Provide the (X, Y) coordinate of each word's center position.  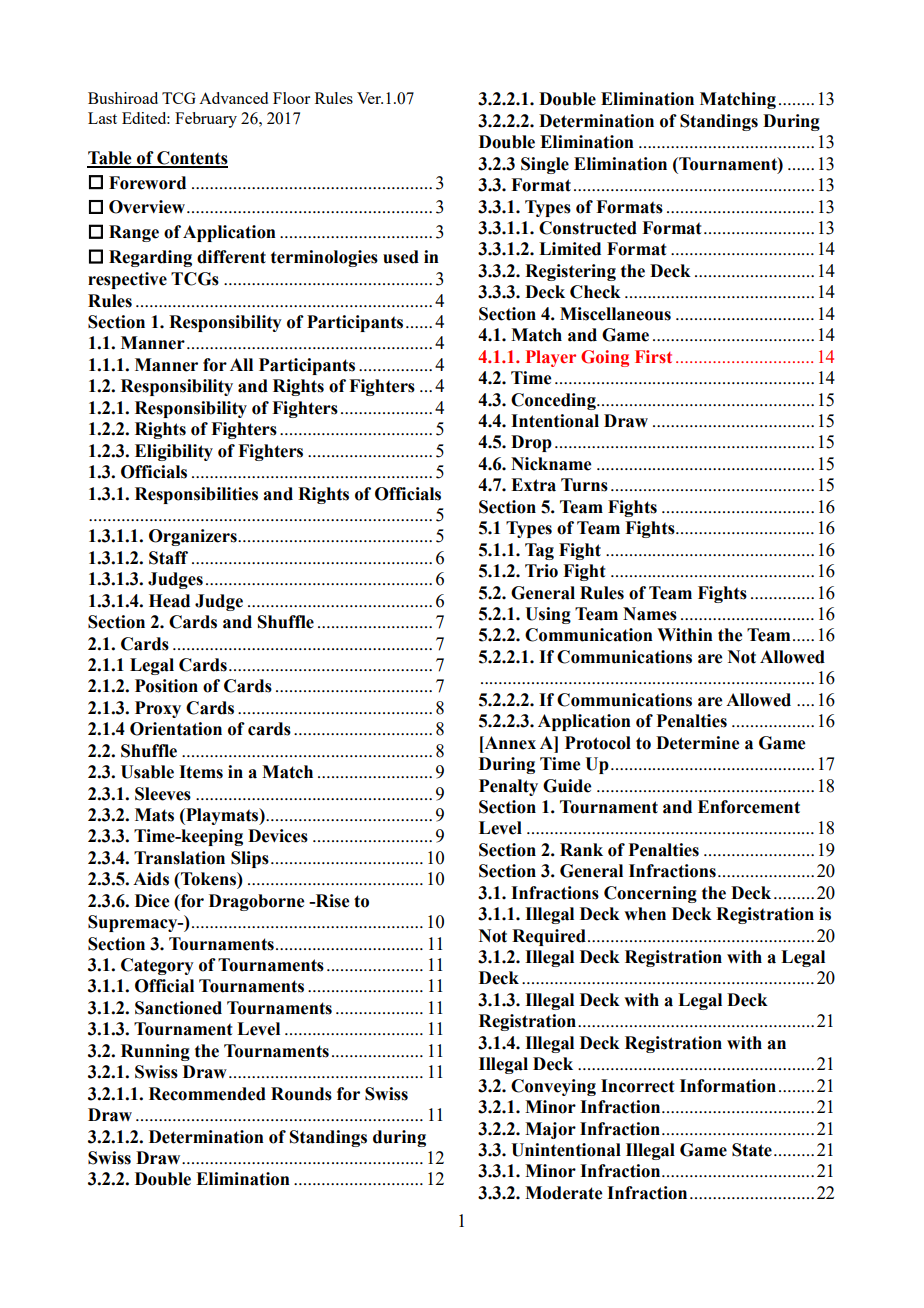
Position (166, 686)
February (206, 120)
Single (545, 165)
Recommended (207, 1094)
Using (548, 615)
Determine (697, 743)
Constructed (588, 228)
